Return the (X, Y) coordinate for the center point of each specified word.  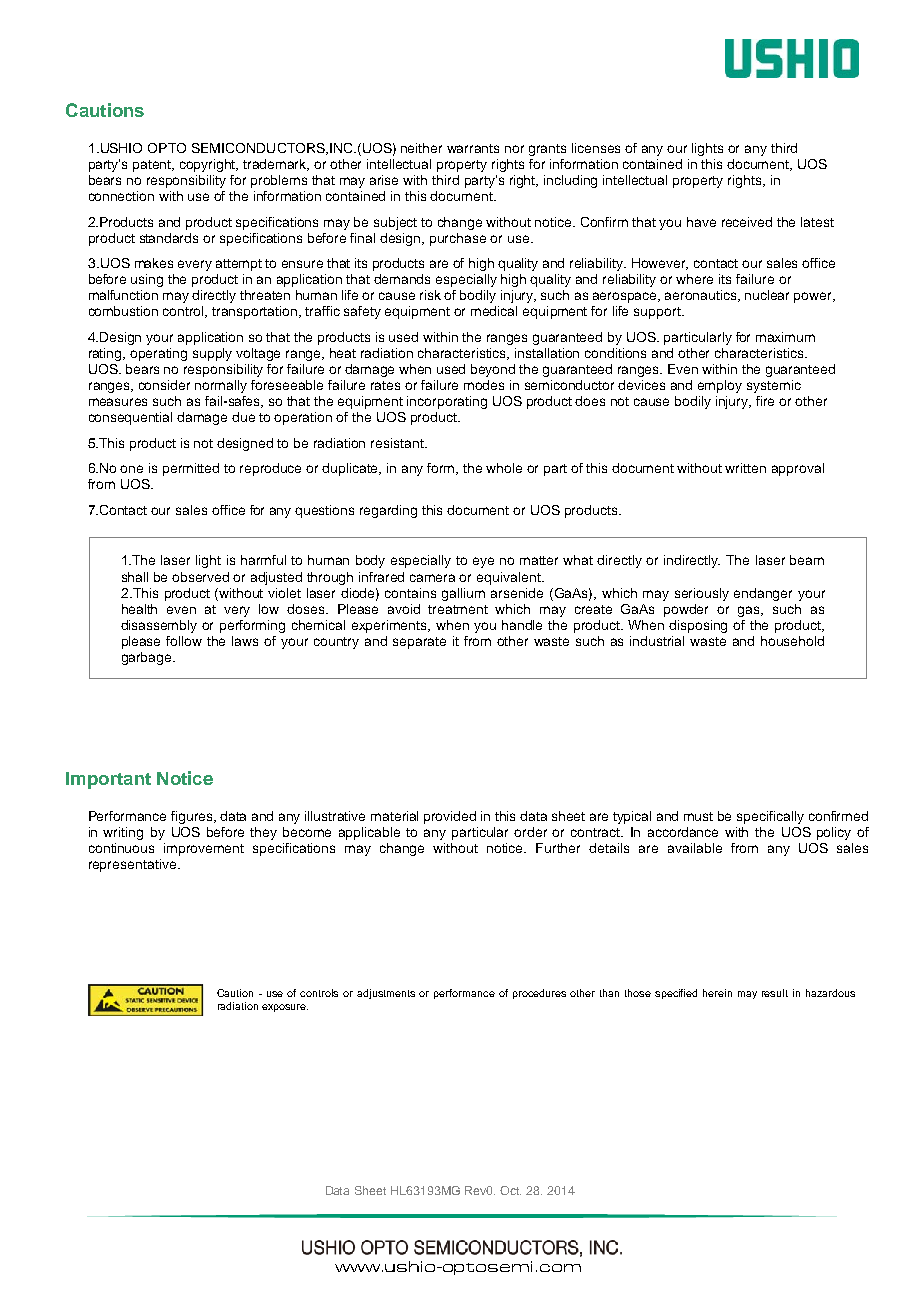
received (747, 222)
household (792, 641)
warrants (473, 148)
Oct (510, 1190)
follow (184, 641)
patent (153, 166)
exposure (285, 1008)
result (775, 993)
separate (419, 643)
